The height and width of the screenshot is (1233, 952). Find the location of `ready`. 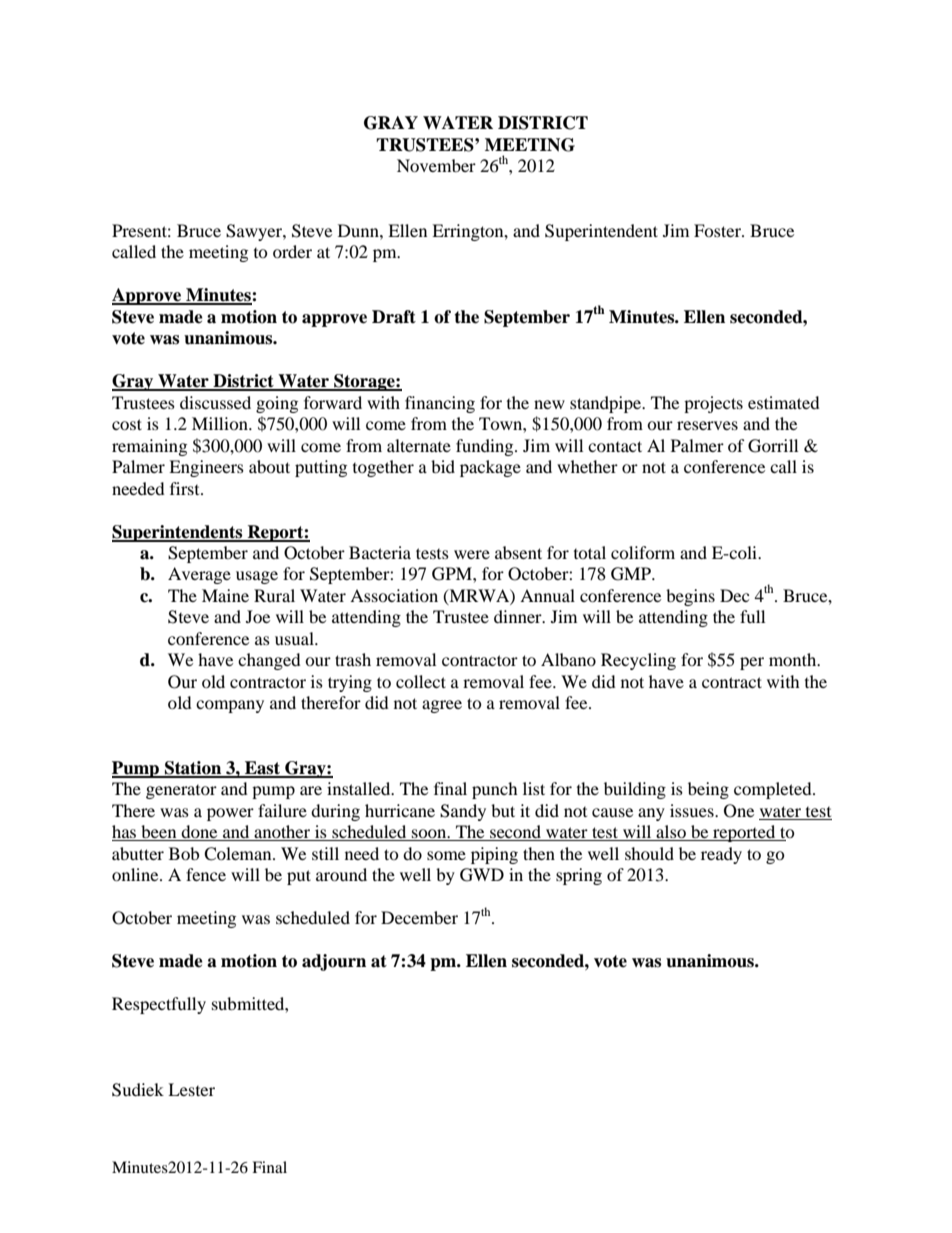

ready is located at coordinates (721, 855).
